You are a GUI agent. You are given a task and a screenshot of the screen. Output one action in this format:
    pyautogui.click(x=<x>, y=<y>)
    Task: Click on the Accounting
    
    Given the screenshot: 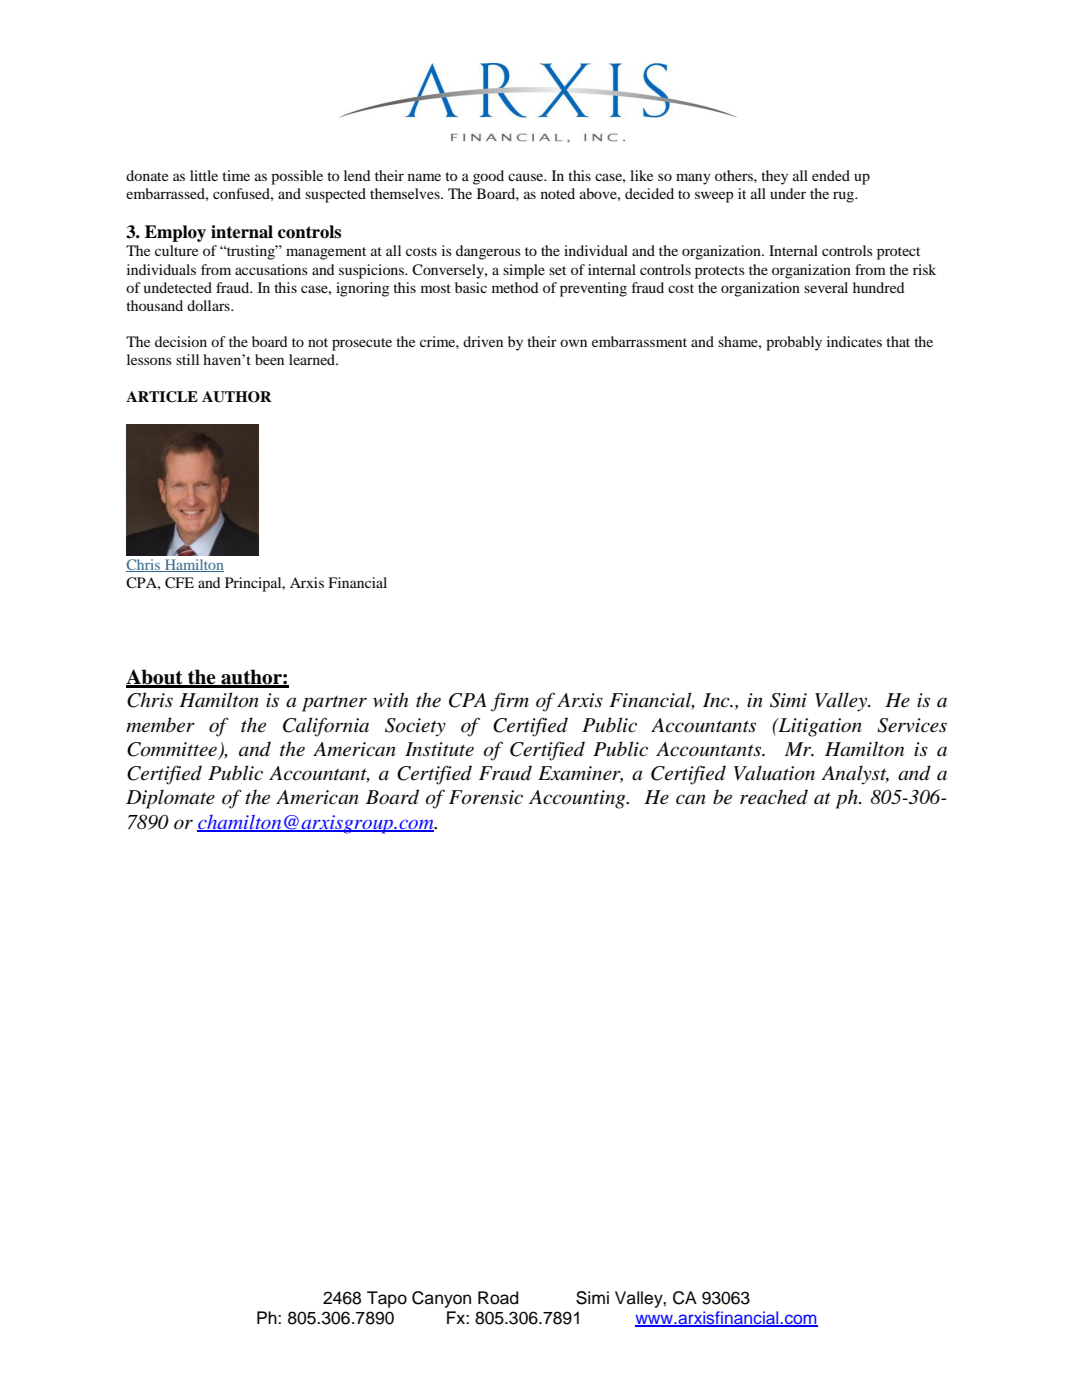 What is the action you would take?
    pyautogui.click(x=578, y=799)
